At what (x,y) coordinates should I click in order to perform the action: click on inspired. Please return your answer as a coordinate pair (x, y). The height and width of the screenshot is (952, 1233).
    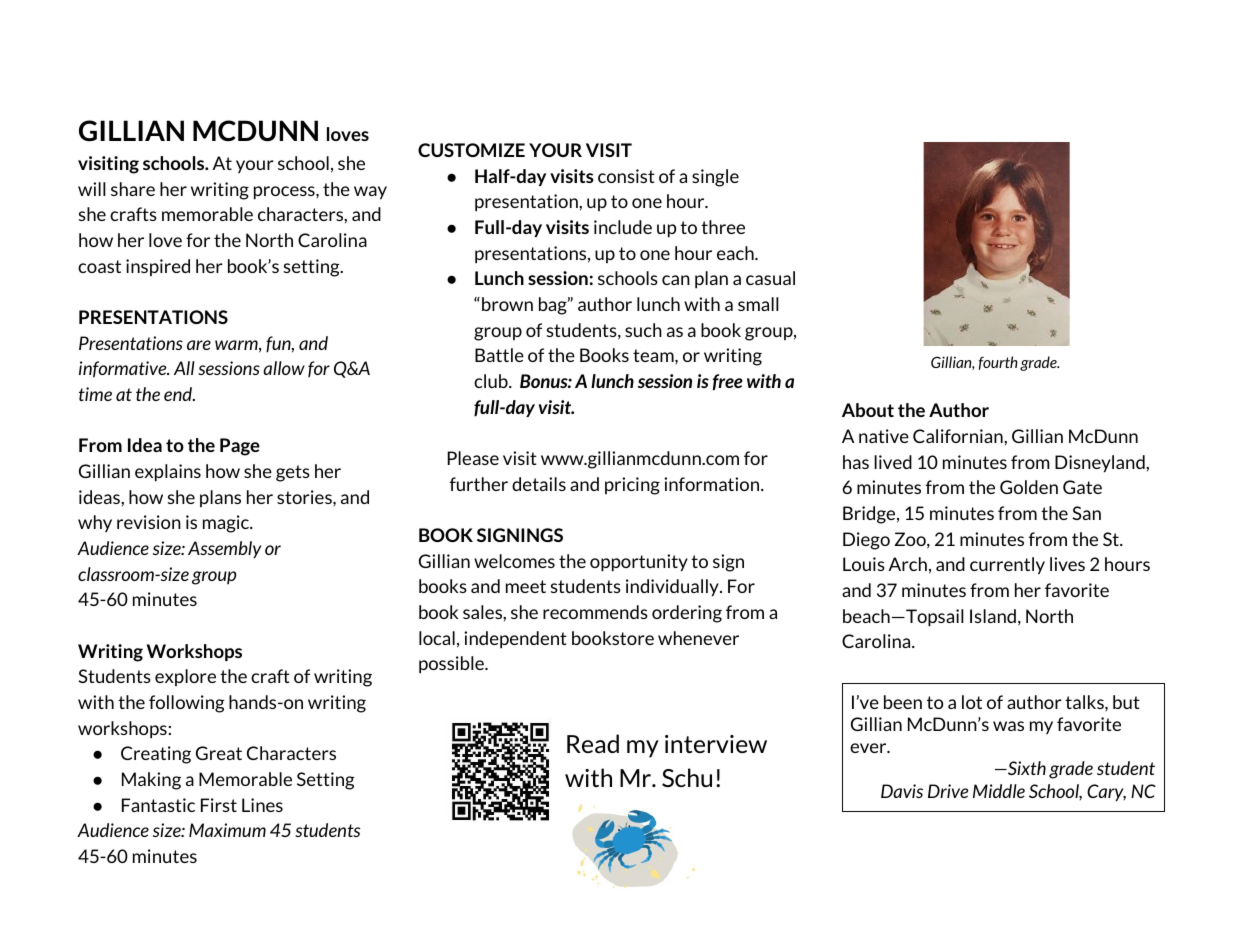
    Looking at the image, I should click on (158, 267).
